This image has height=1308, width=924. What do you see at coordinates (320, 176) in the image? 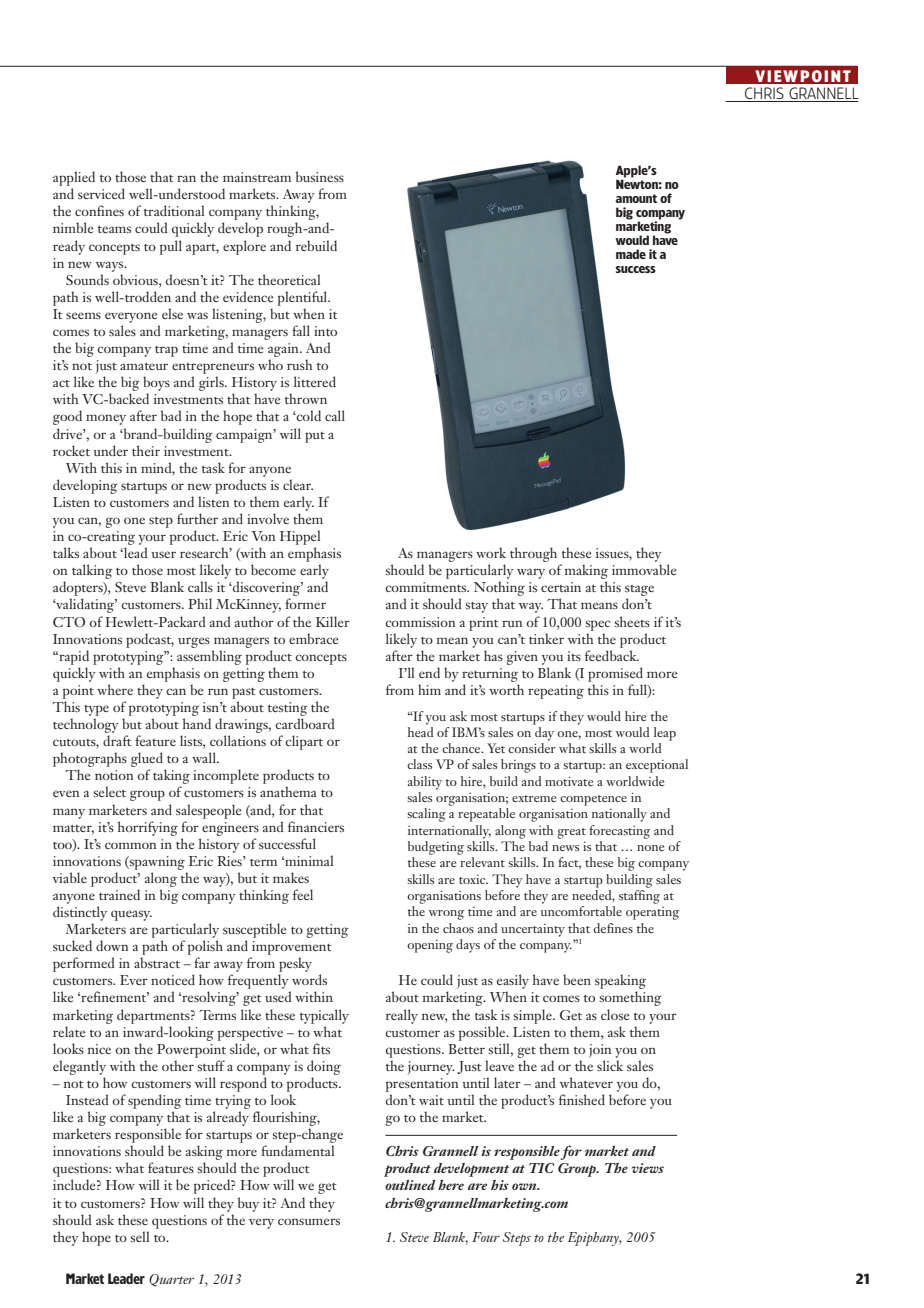
I see `business` at bounding box center [320, 176].
